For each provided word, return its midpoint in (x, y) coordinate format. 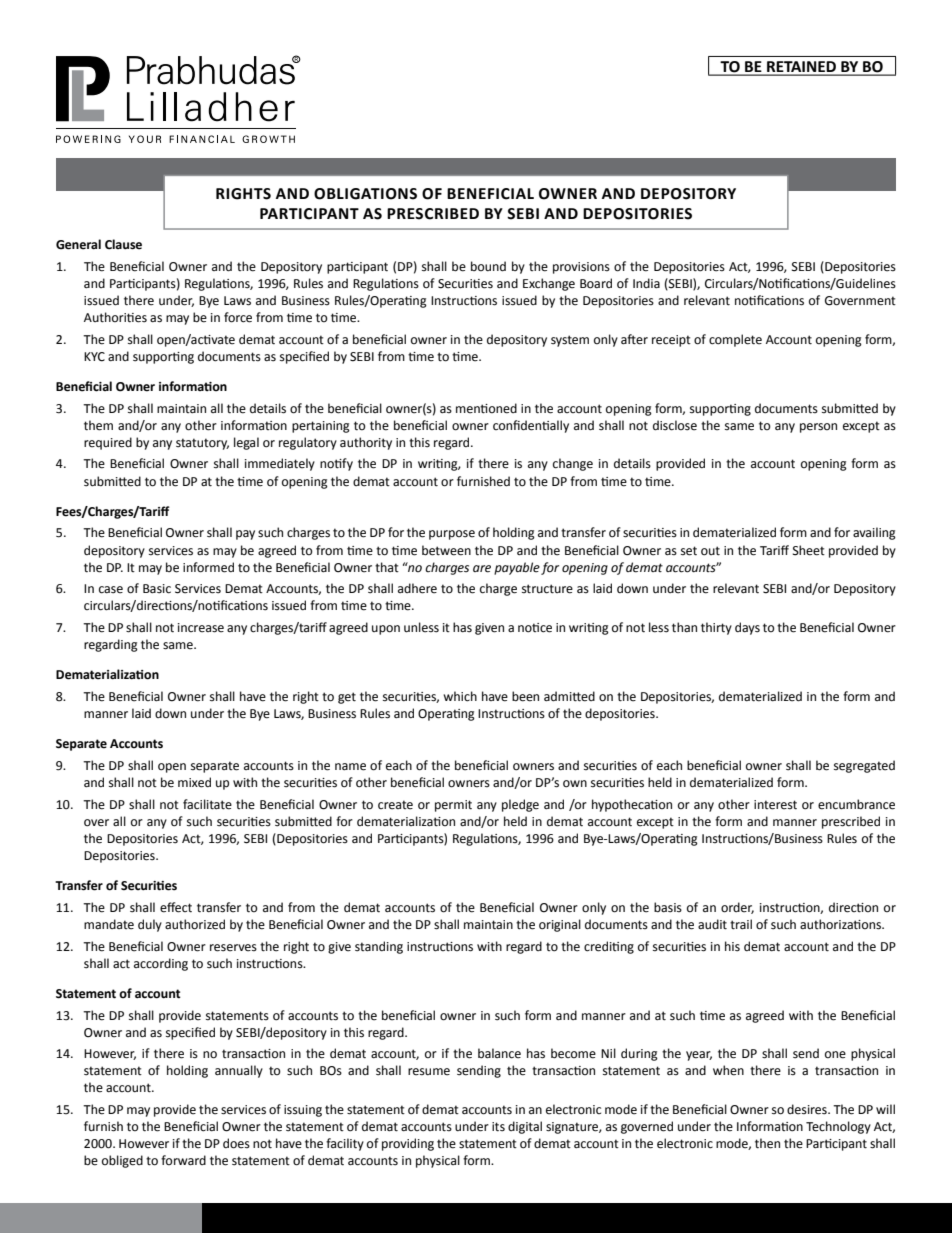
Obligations (365, 194)
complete (735, 340)
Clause (123, 244)
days (747, 628)
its (498, 1127)
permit (453, 806)
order (737, 908)
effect (176, 907)
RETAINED (801, 68)
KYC (94, 357)
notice (535, 628)
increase (201, 628)
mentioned (486, 408)
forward (183, 1160)
